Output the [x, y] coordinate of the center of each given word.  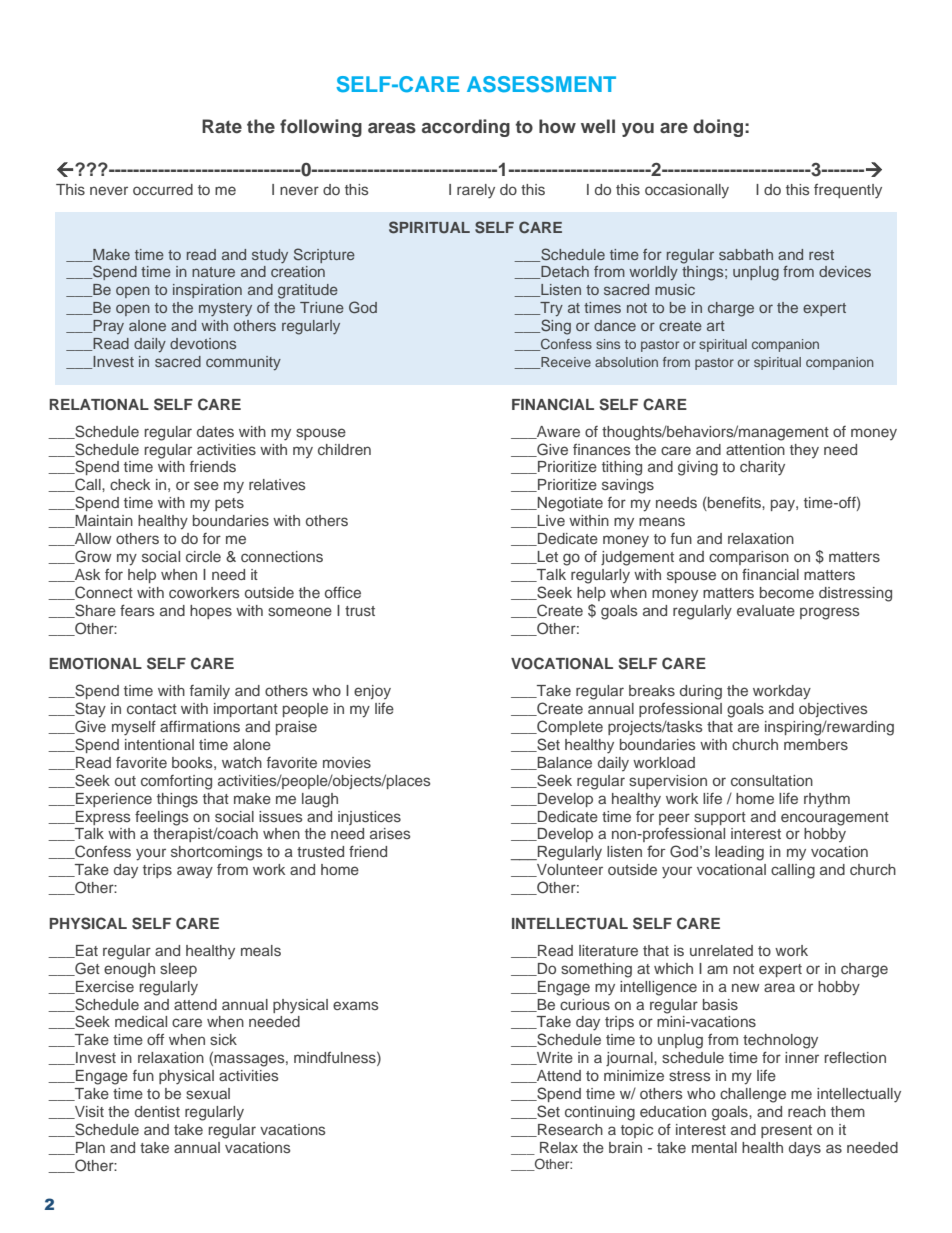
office [343, 592]
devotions [203, 343]
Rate [222, 126]
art [716, 326]
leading [739, 853]
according [466, 128]
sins [608, 344]
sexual [208, 1093]
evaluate [766, 610]
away [195, 872]
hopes [211, 612]
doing [718, 128]
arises [390, 833]
